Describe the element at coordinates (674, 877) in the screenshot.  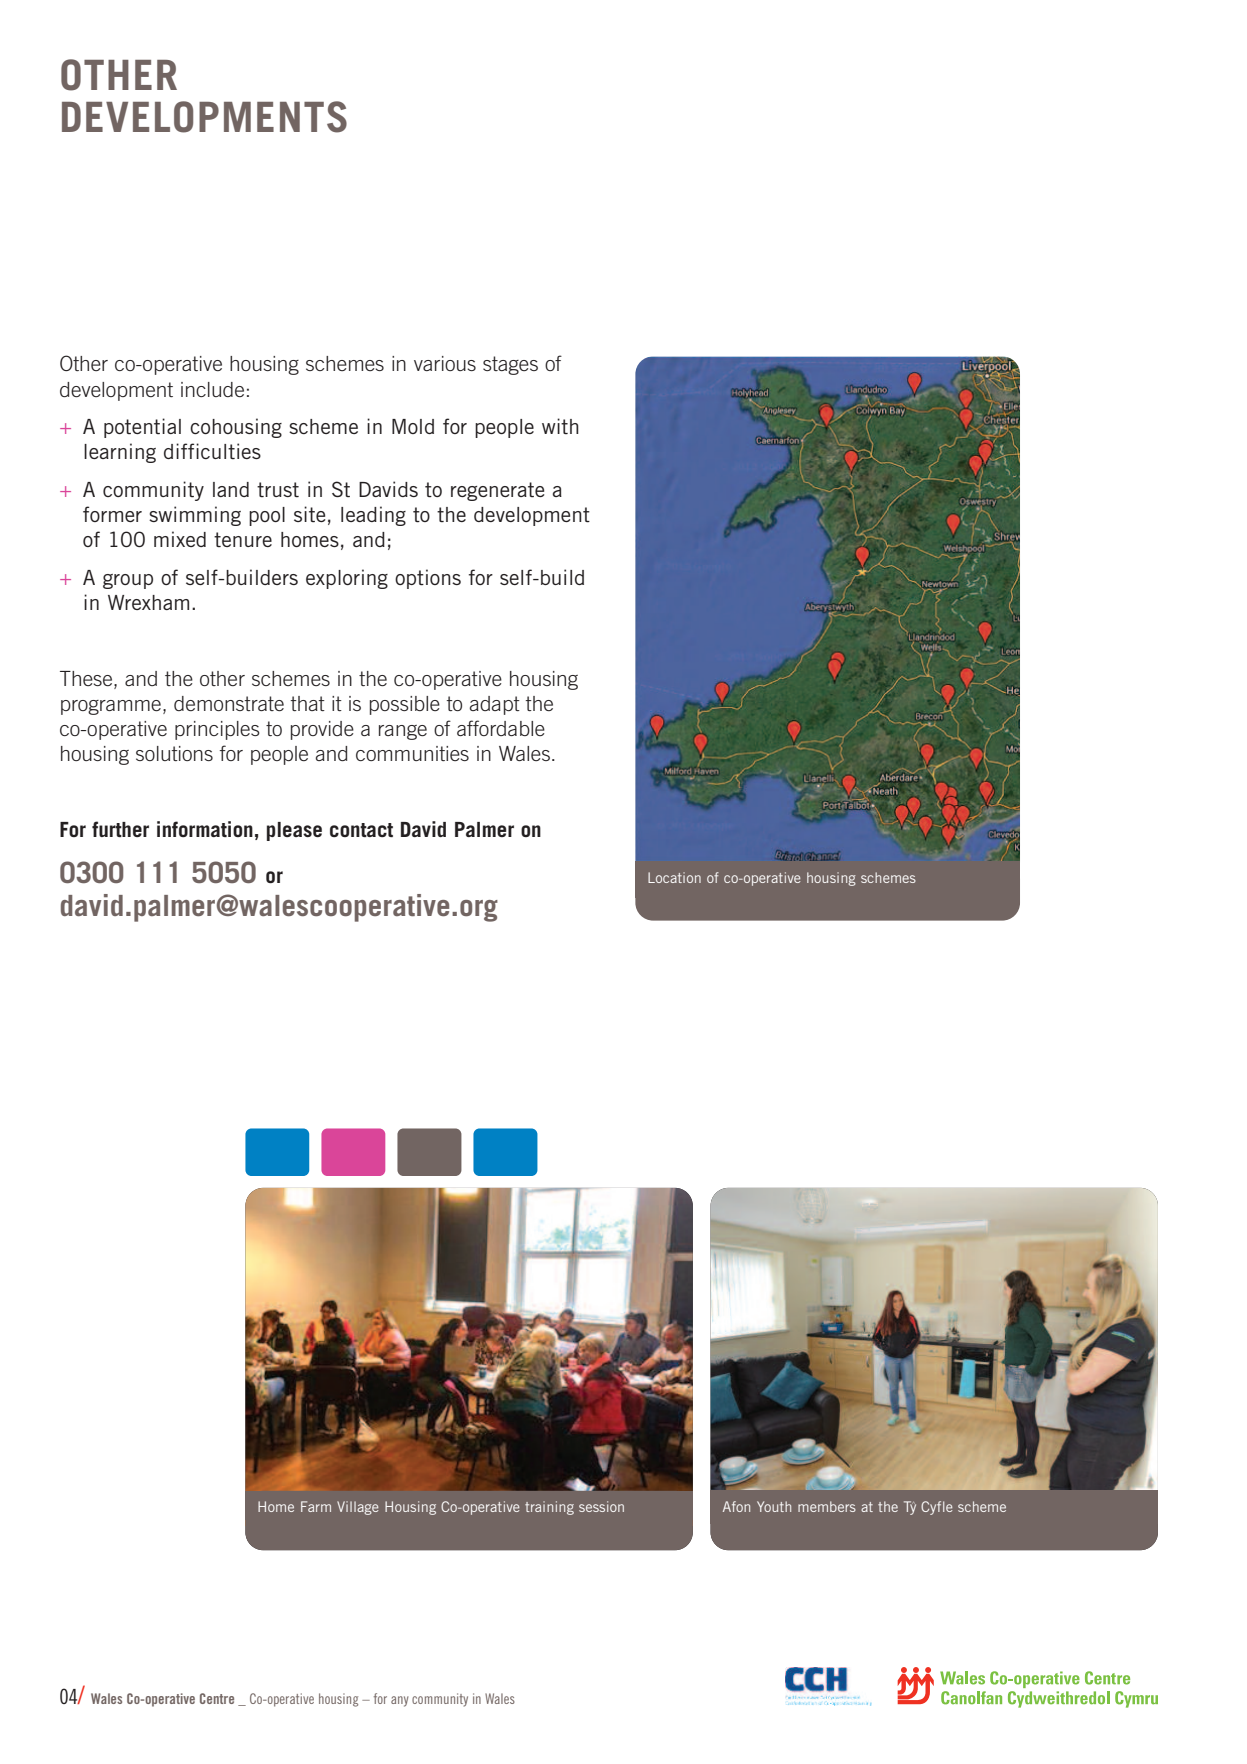
I see `Location` at that location.
